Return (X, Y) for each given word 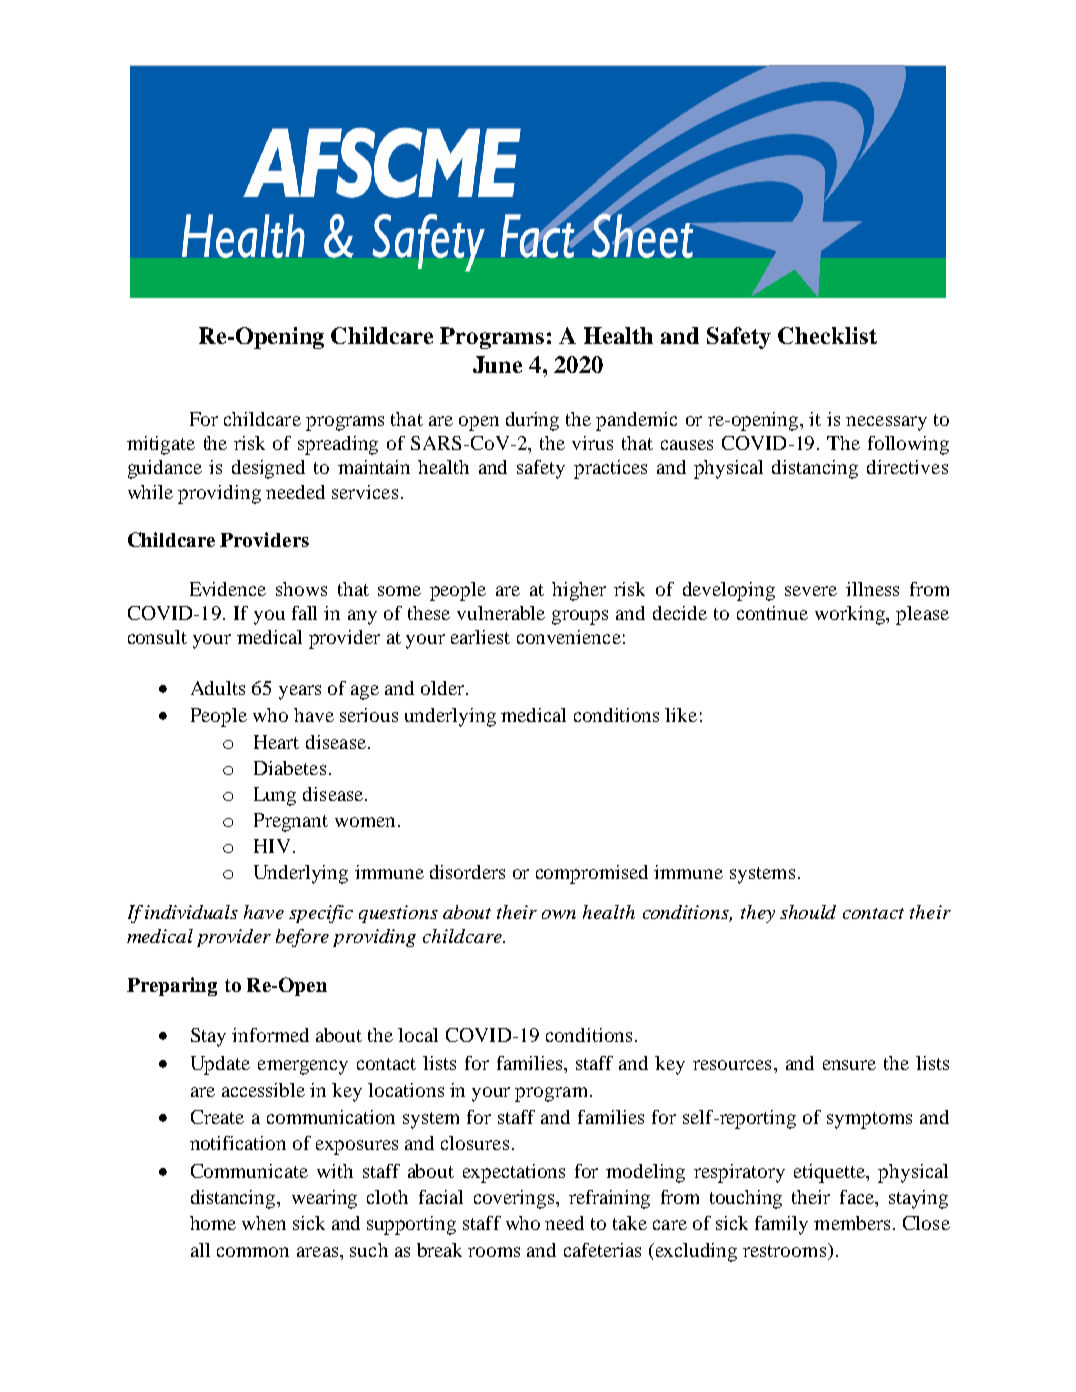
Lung (275, 796)
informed (270, 1035)
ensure (849, 1065)
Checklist (827, 335)
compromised (592, 874)
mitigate (161, 445)
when (264, 1223)
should (808, 912)
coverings (515, 1199)
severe (811, 591)
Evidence (228, 589)
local (418, 1035)
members (852, 1223)
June (497, 364)
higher (579, 591)
